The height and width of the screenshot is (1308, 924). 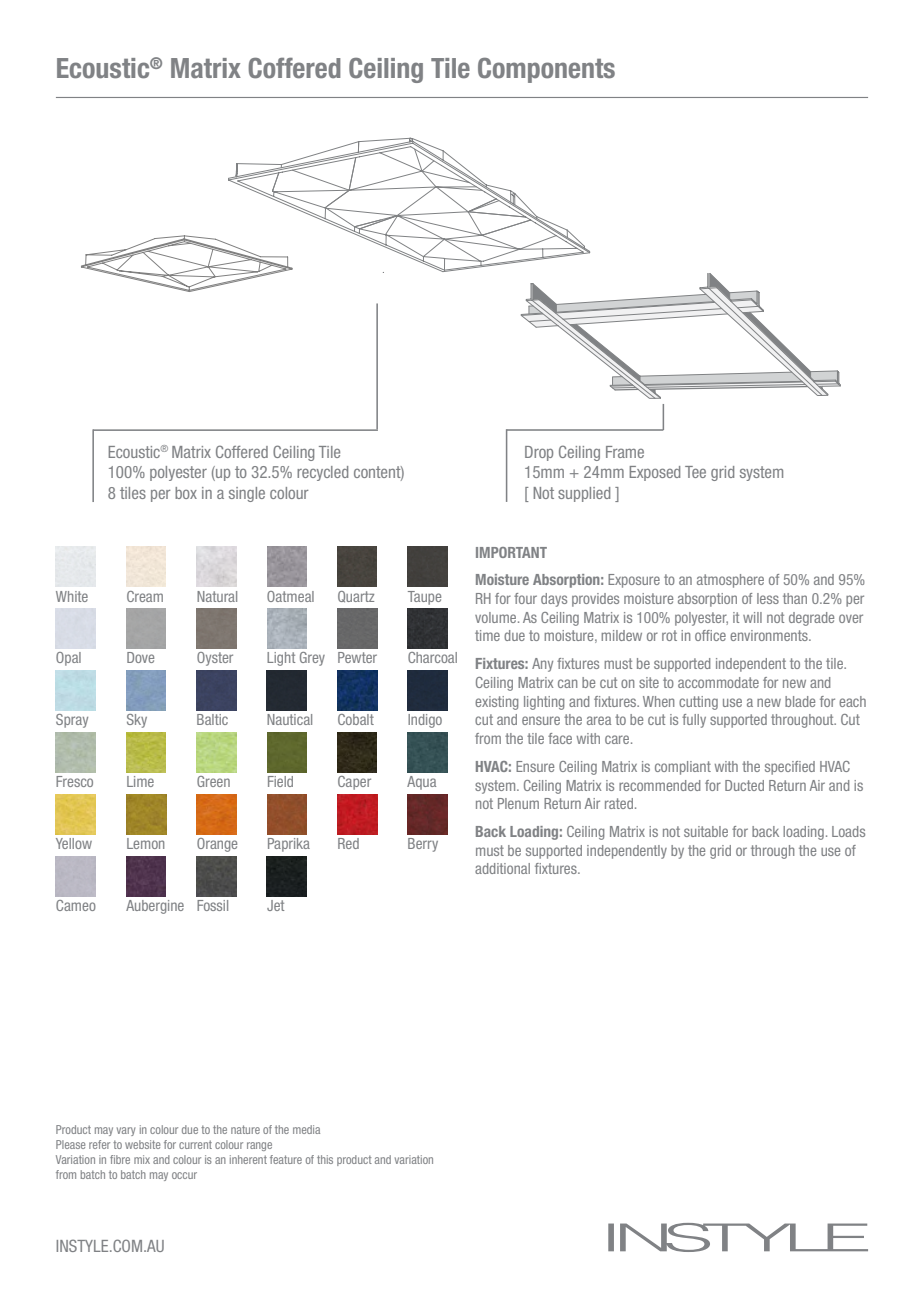 I want to click on time, so click(x=487, y=635).
